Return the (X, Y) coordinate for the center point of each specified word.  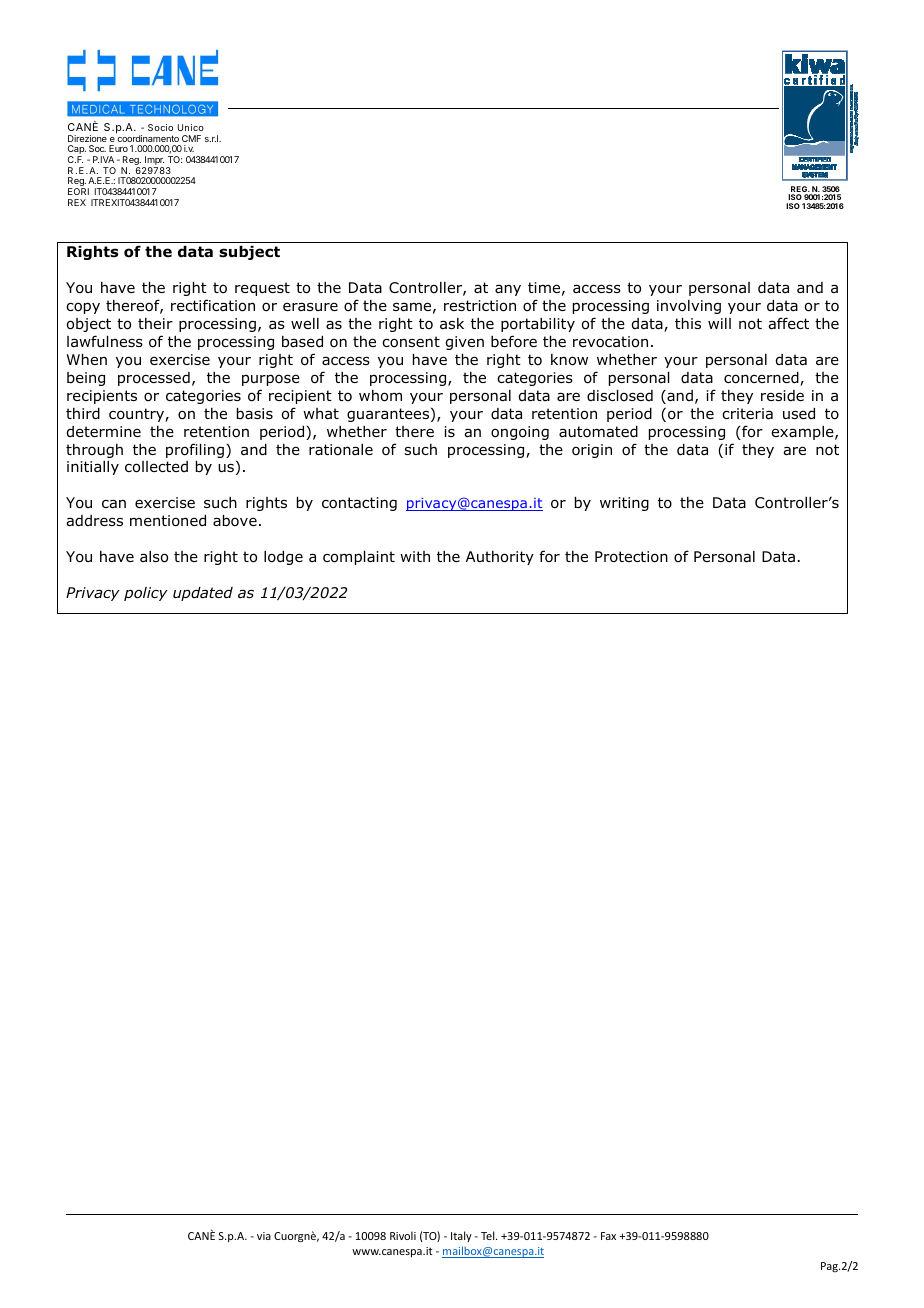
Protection (631, 557)
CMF (191, 138)
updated (203, 594)
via (264, 1236)
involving (689, 307)
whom (380, 396)
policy (146, 594)
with (415, 556)
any (508, 290)
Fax (608, 1236)
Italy (461, 1236)
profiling (195, 450)
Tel (489, 1235)
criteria (747, 414)
